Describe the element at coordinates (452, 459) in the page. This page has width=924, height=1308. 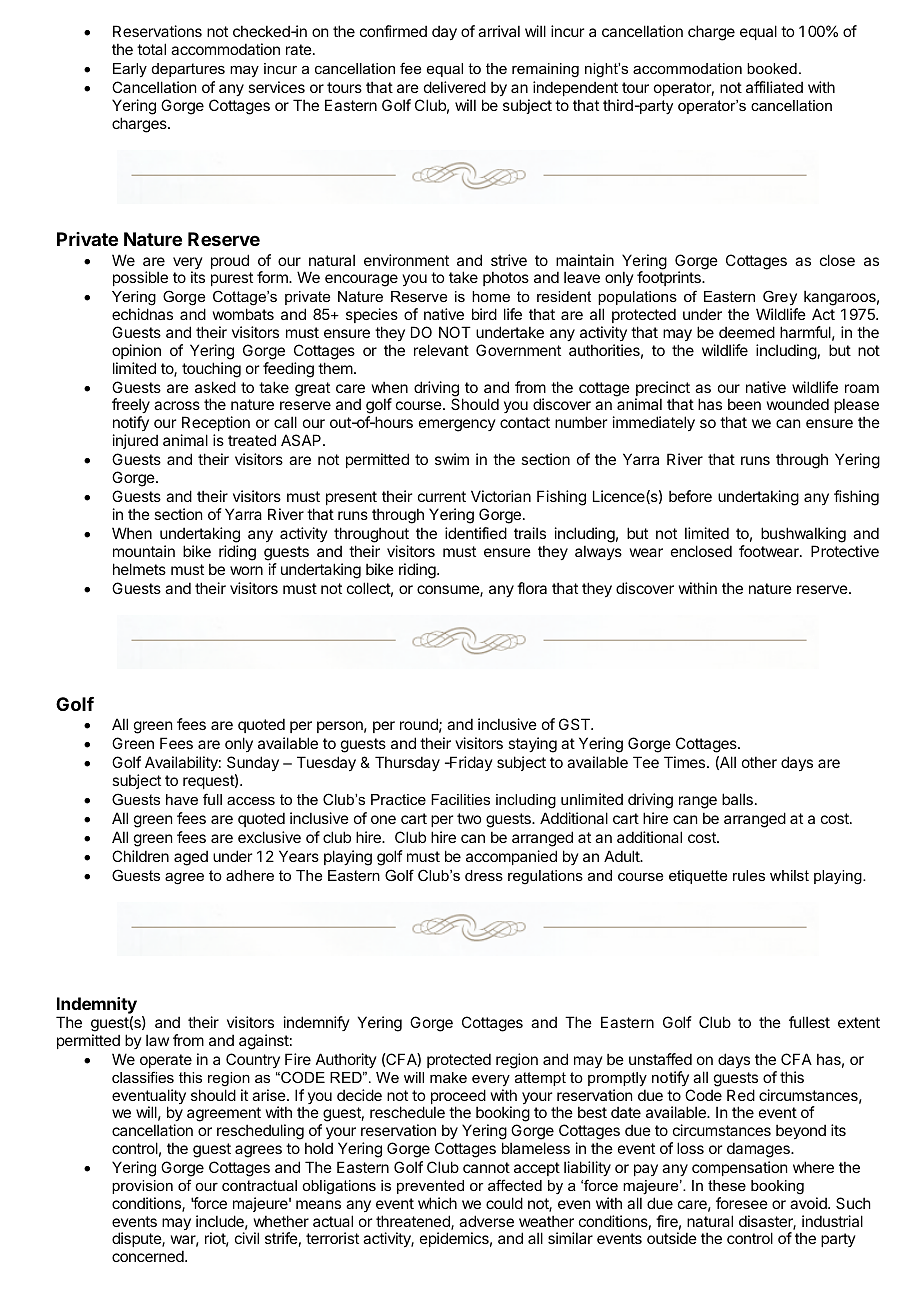
I see `swim` at that location.
